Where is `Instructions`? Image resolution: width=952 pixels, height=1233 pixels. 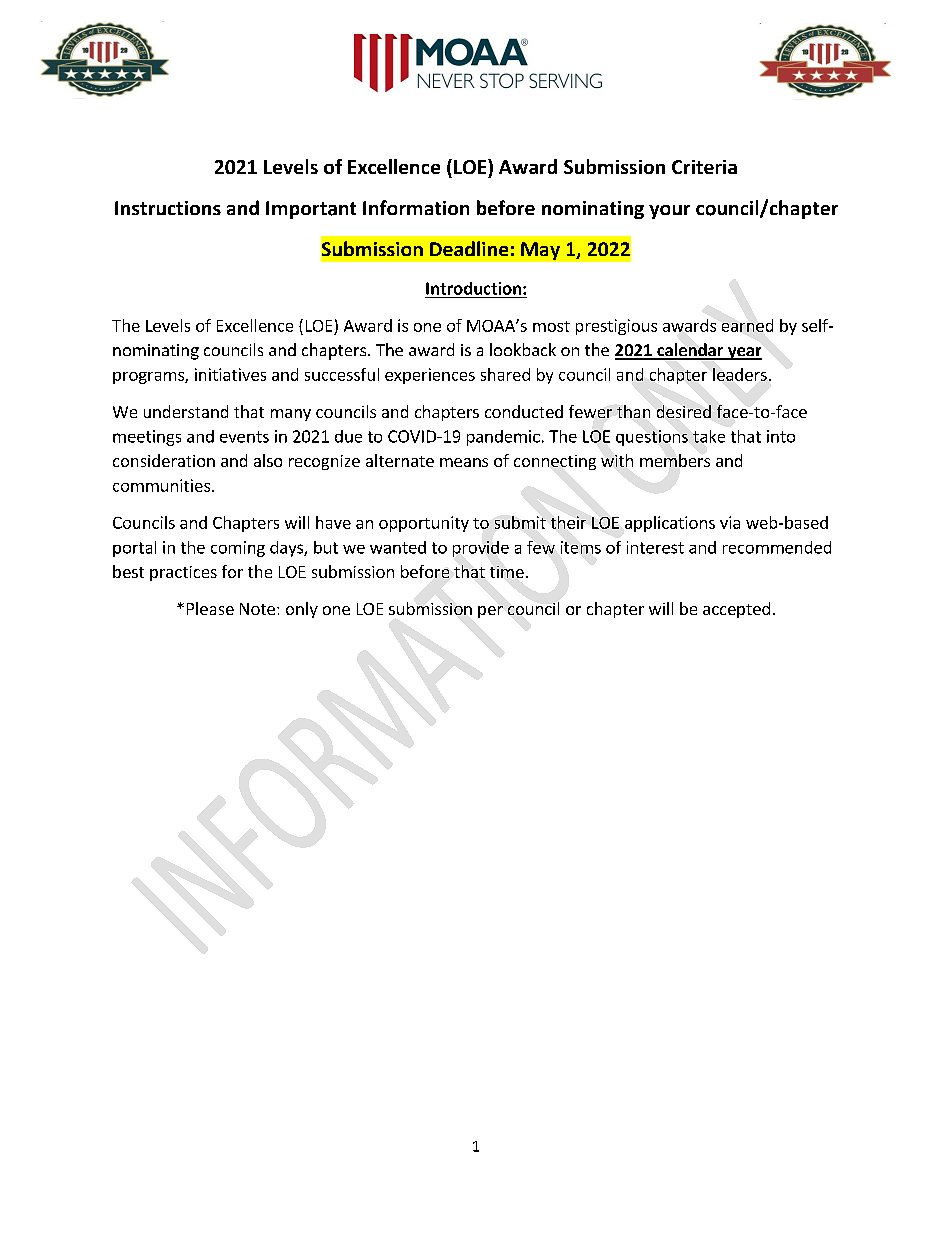 Instructions is located at coordinates (168, 208).
